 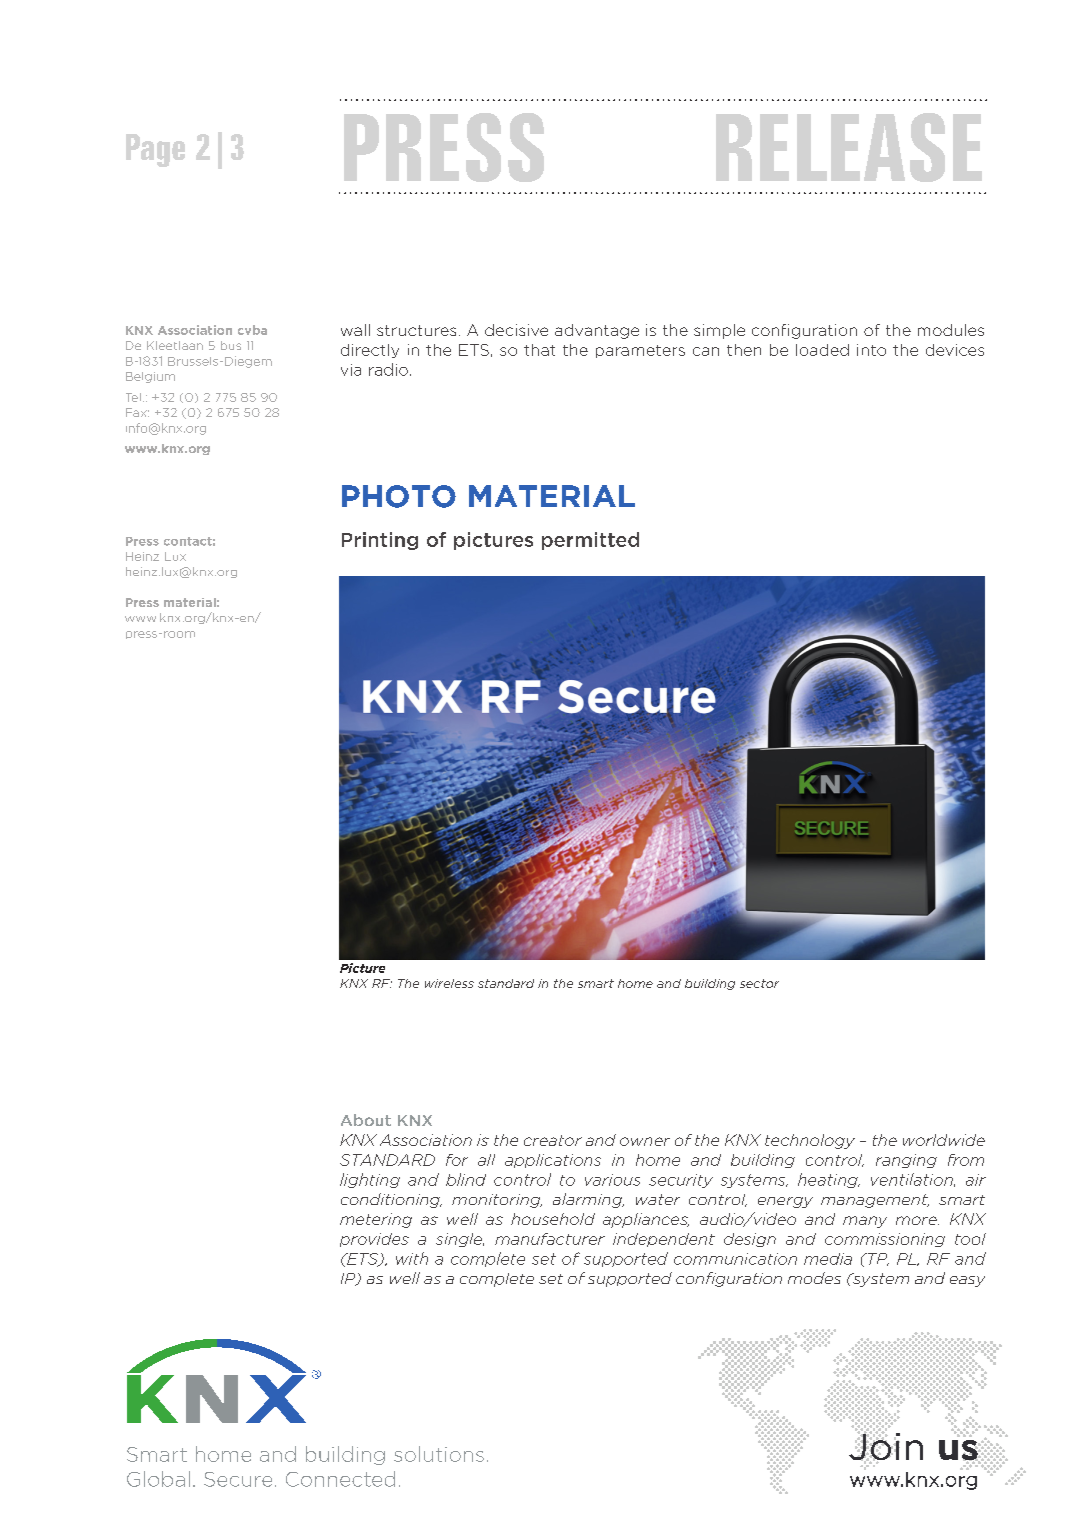 What do you see at coordinates (539, 350) in the screenshot?
I see `that` at bounding box center [539, 350].
